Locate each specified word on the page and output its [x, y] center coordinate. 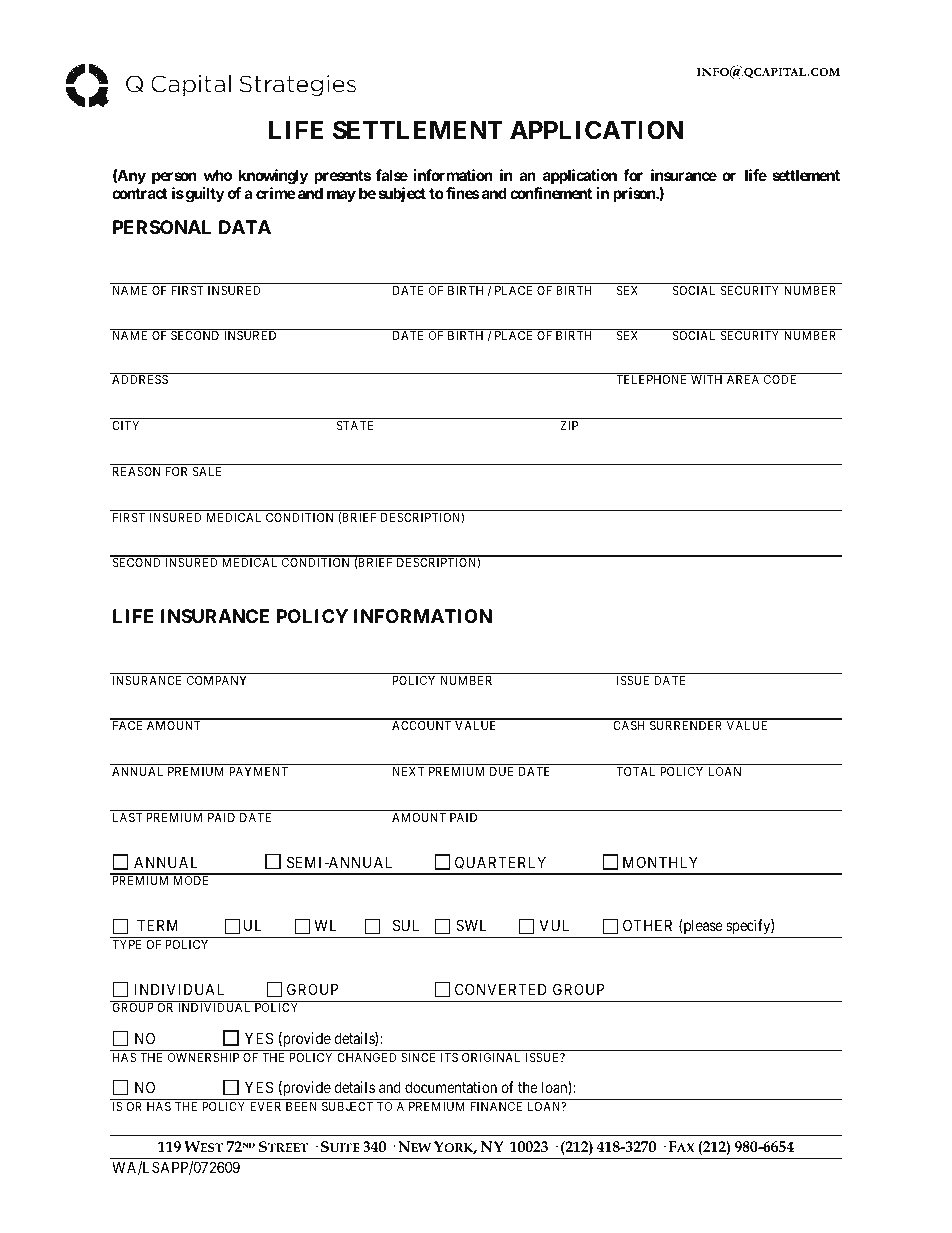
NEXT [408, 771]
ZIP [569, 425]
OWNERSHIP [203, 1057]
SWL [471, 925]
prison [635, 194]
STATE [355, 425]
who [217, 175]
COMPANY [216, 680]
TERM [157, 925]
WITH [706, 379]
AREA [743, 379]
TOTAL [635, 771]
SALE [207, 471]
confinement [551, 193]
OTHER [647, 925]
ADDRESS [140, 379]
